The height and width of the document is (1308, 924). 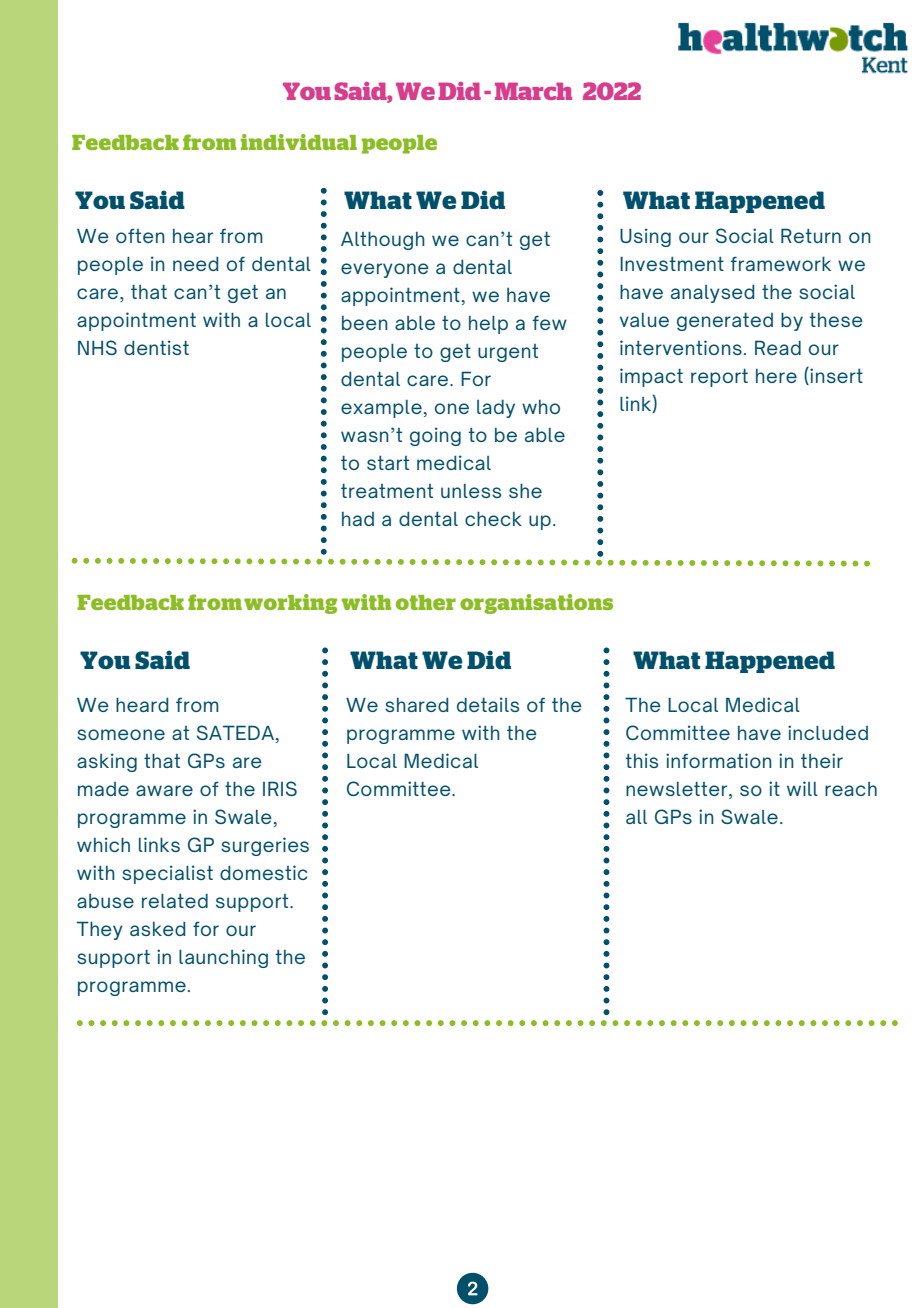 I want to click on individual, so click(x=299, y=142).
